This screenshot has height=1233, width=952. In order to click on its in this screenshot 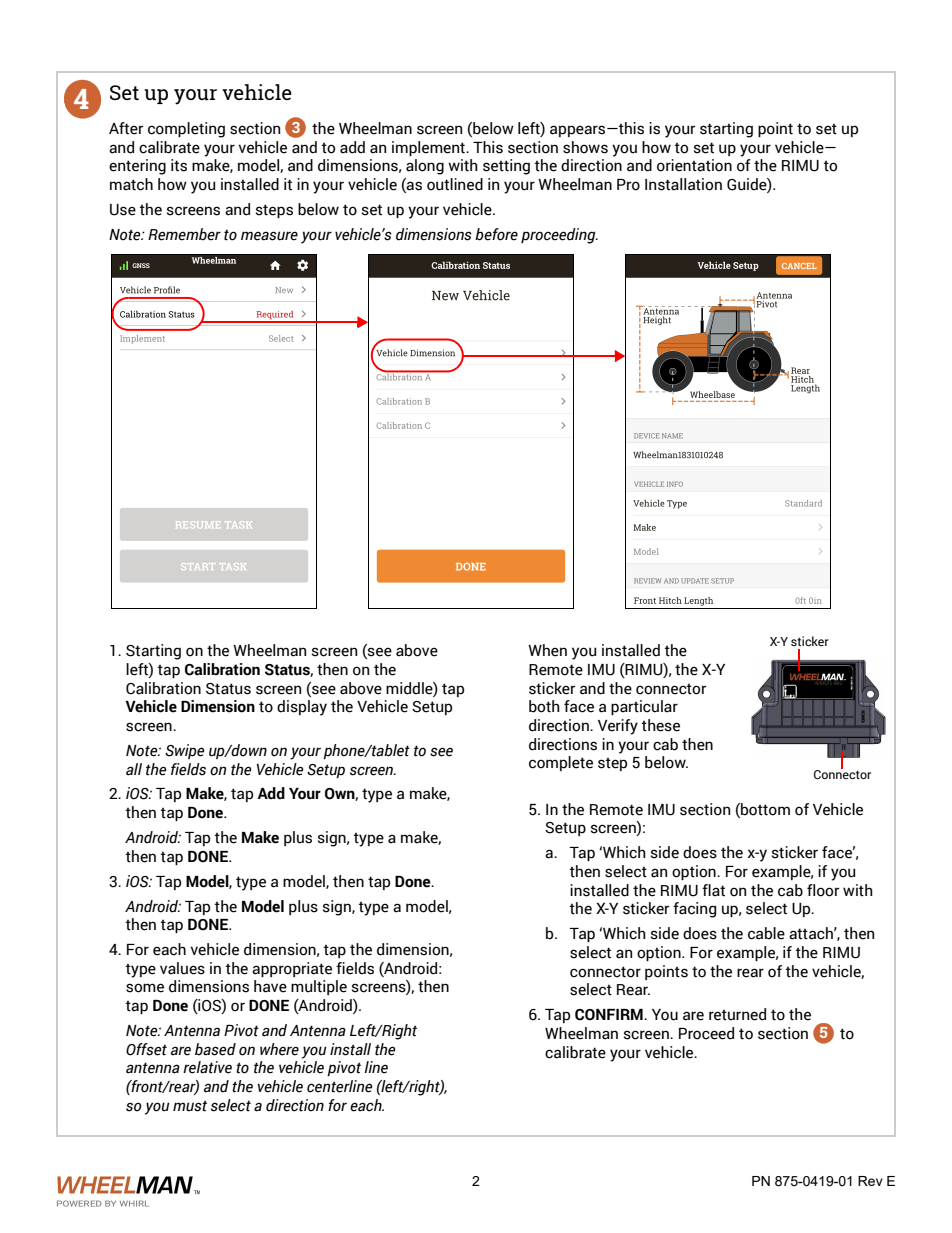, I will do `click(179, 165)`.
